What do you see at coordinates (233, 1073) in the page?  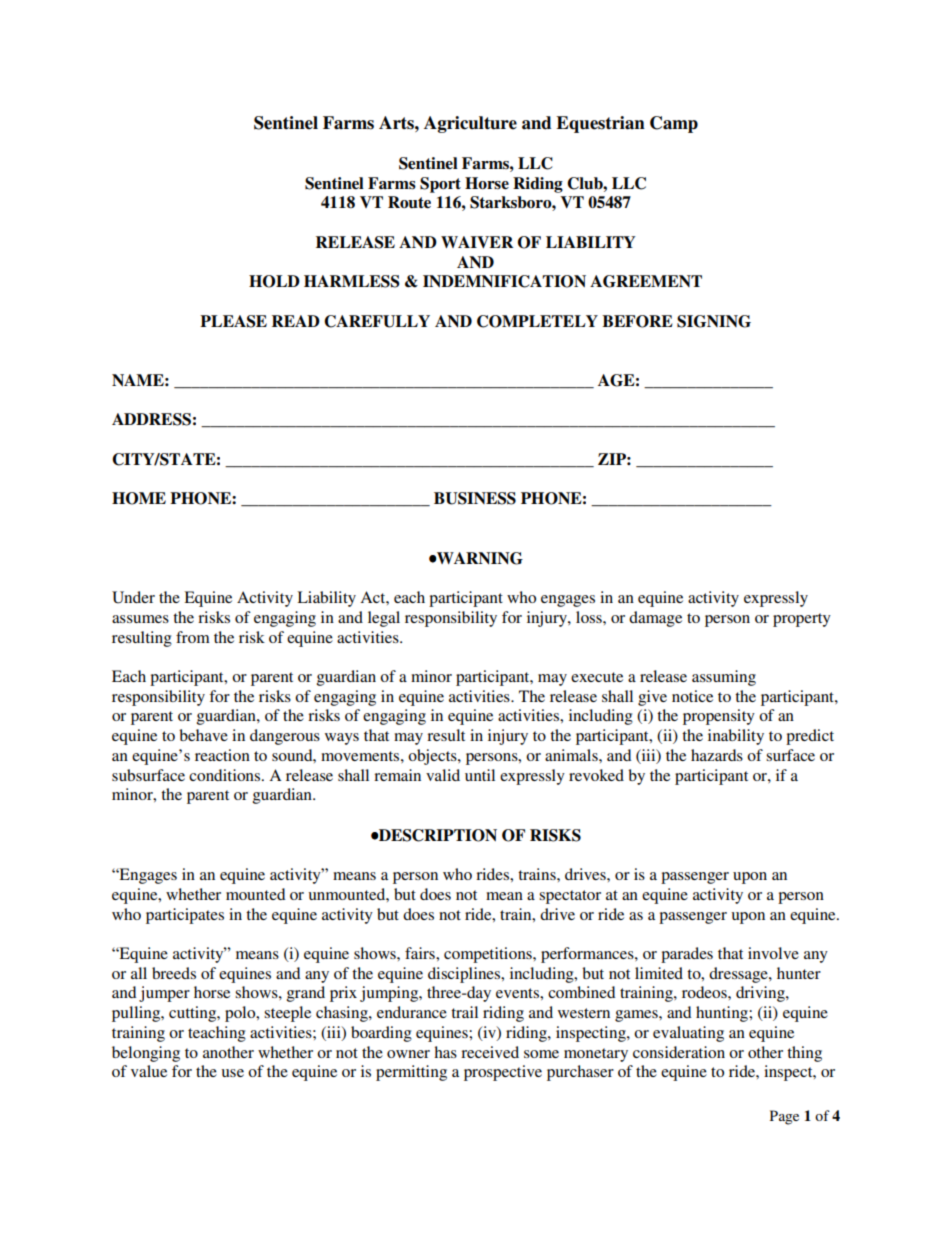 I see `use` at bounding box center [233, 1073].
